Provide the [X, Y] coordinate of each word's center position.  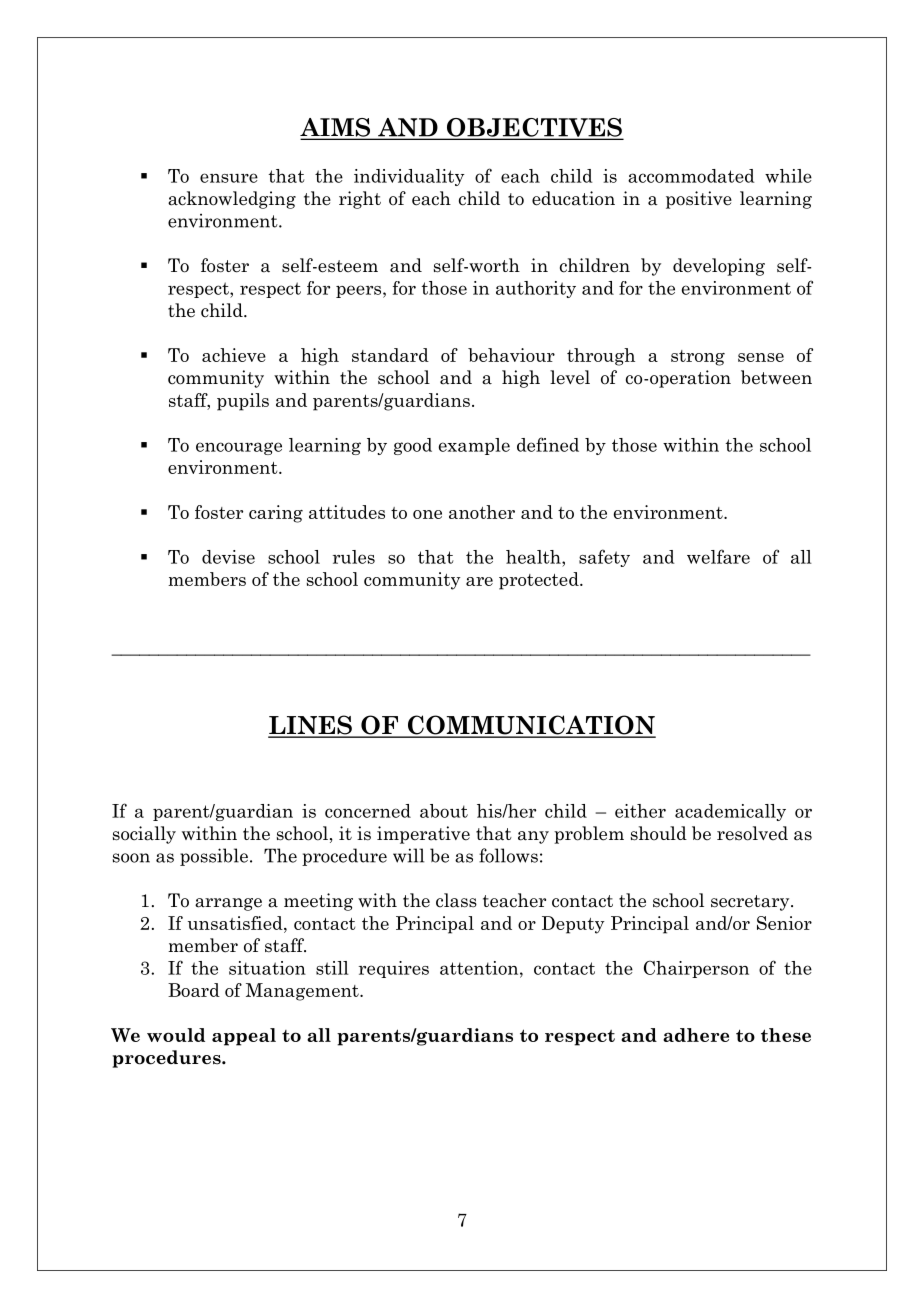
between [776, 377]
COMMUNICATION [531, 726]
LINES [311, 726]
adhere [696, 1035]
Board [194, 990]
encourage [239, 448]
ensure [229, 178]
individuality [409, 177]
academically [730, 812]
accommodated [691, 176]
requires [394, 969]
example [474, 446]
